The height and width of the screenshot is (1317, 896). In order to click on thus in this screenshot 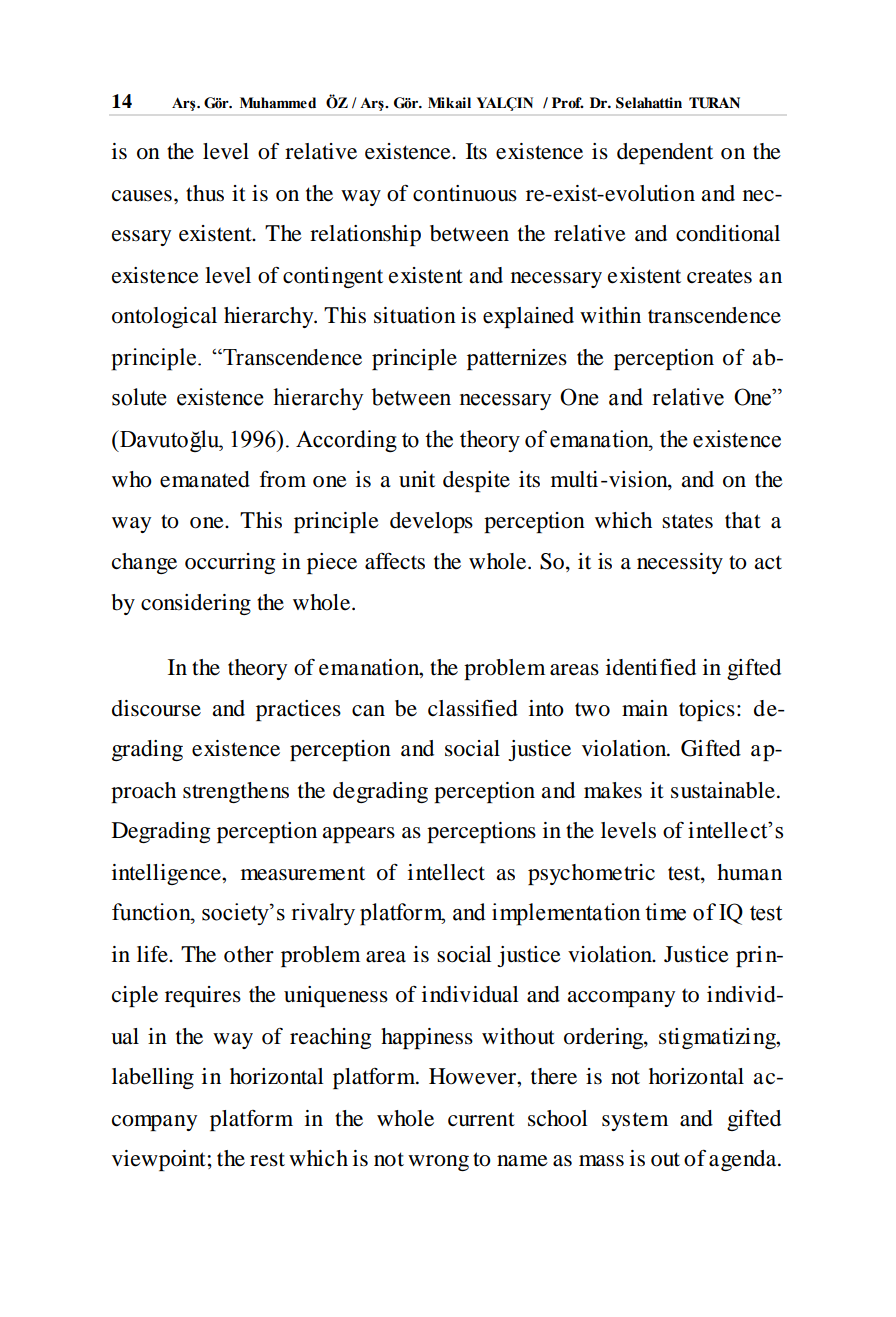, I will do `click(205, 193)`.
